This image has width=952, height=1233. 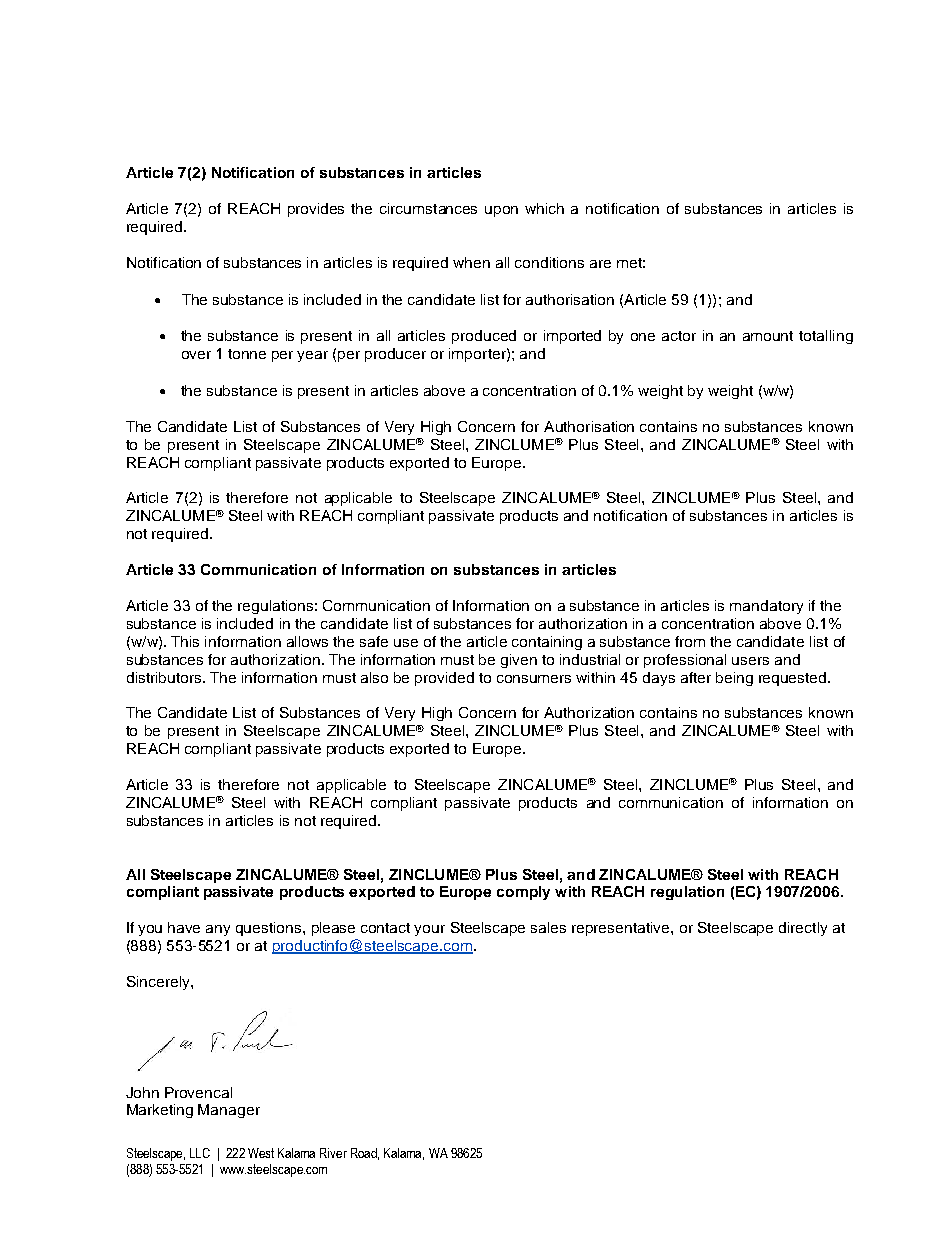 I want to click on containing, so click(x=547, y=643).
